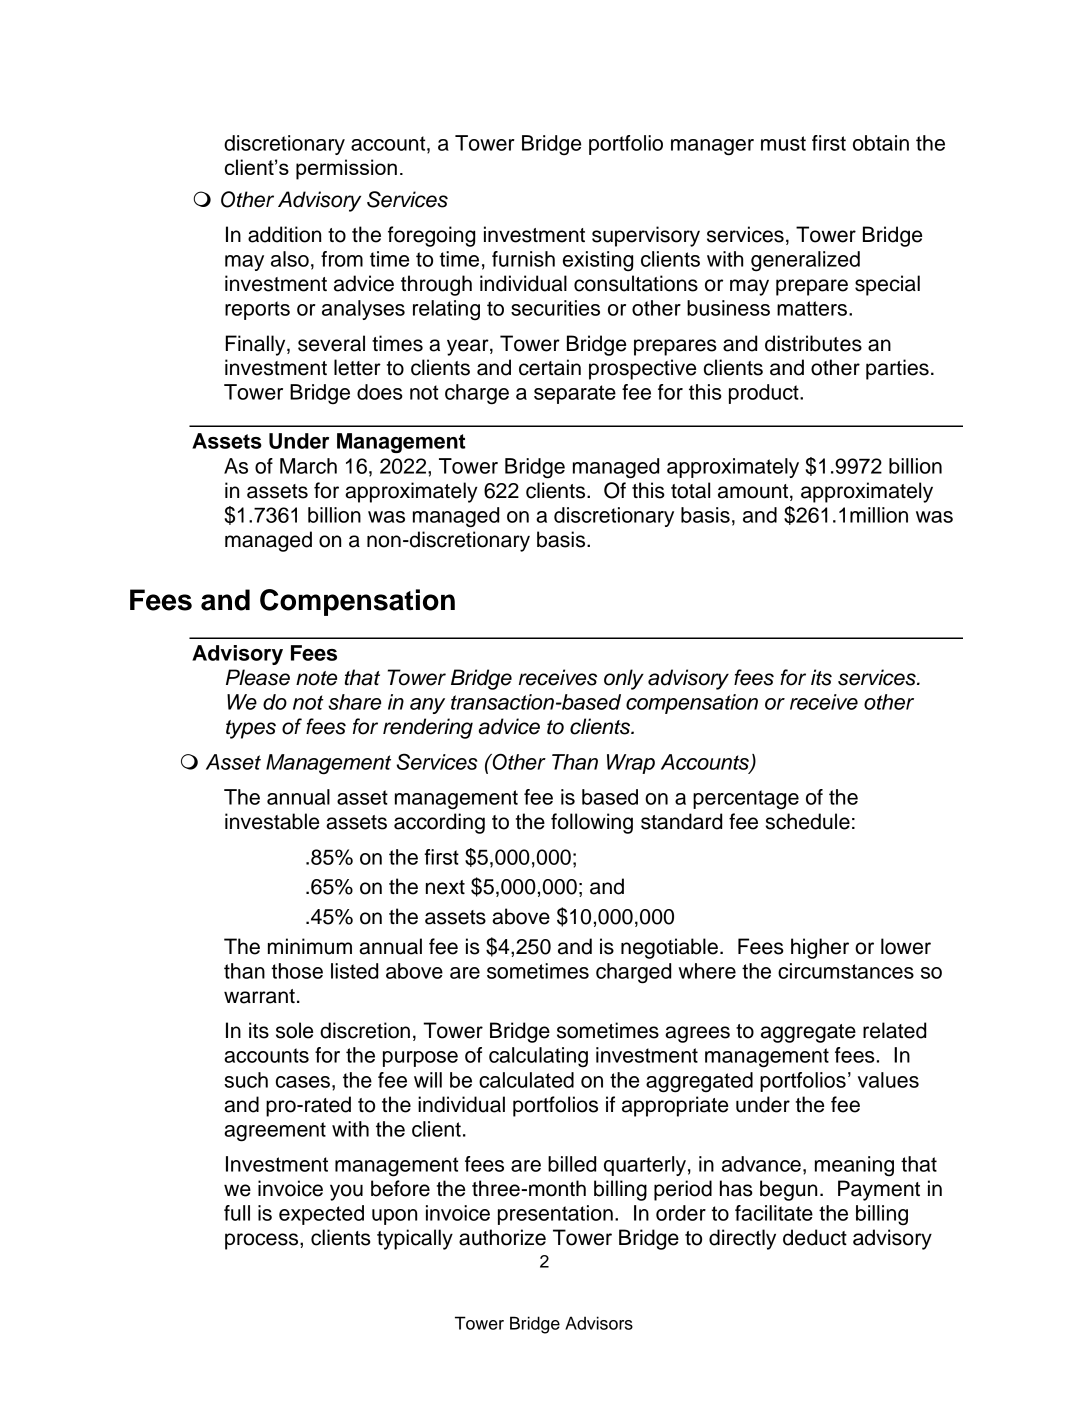 This screenshot has width=1088, height=1408. I want to click on schedule, so click(808, 821).
